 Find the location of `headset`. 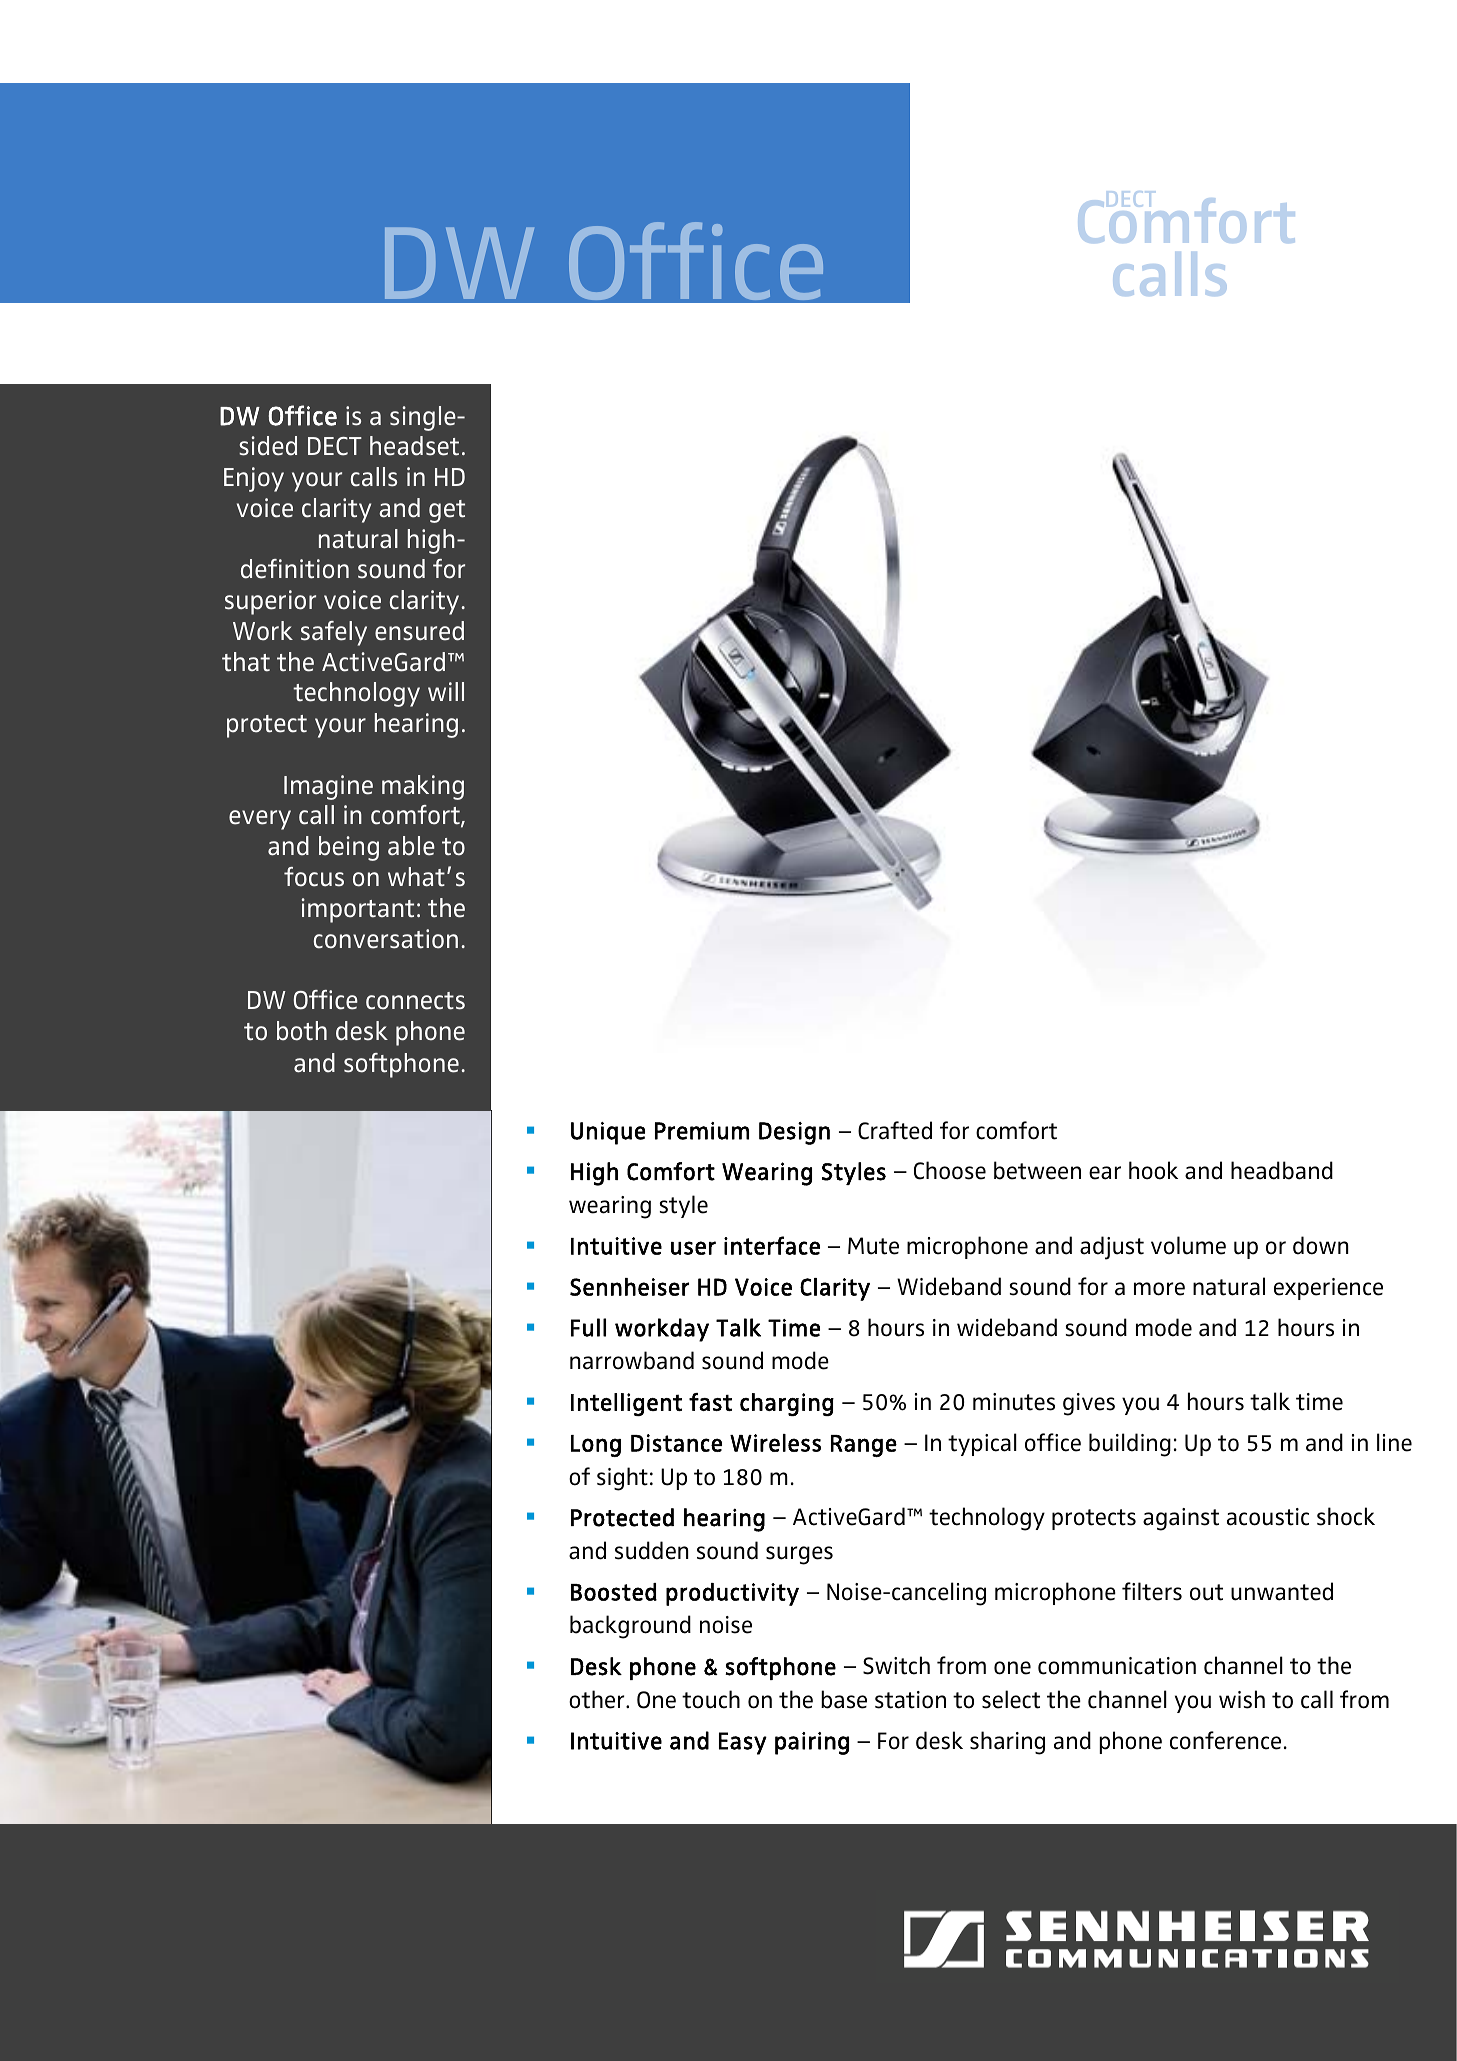

headset is located at coordinates (414, 446).
